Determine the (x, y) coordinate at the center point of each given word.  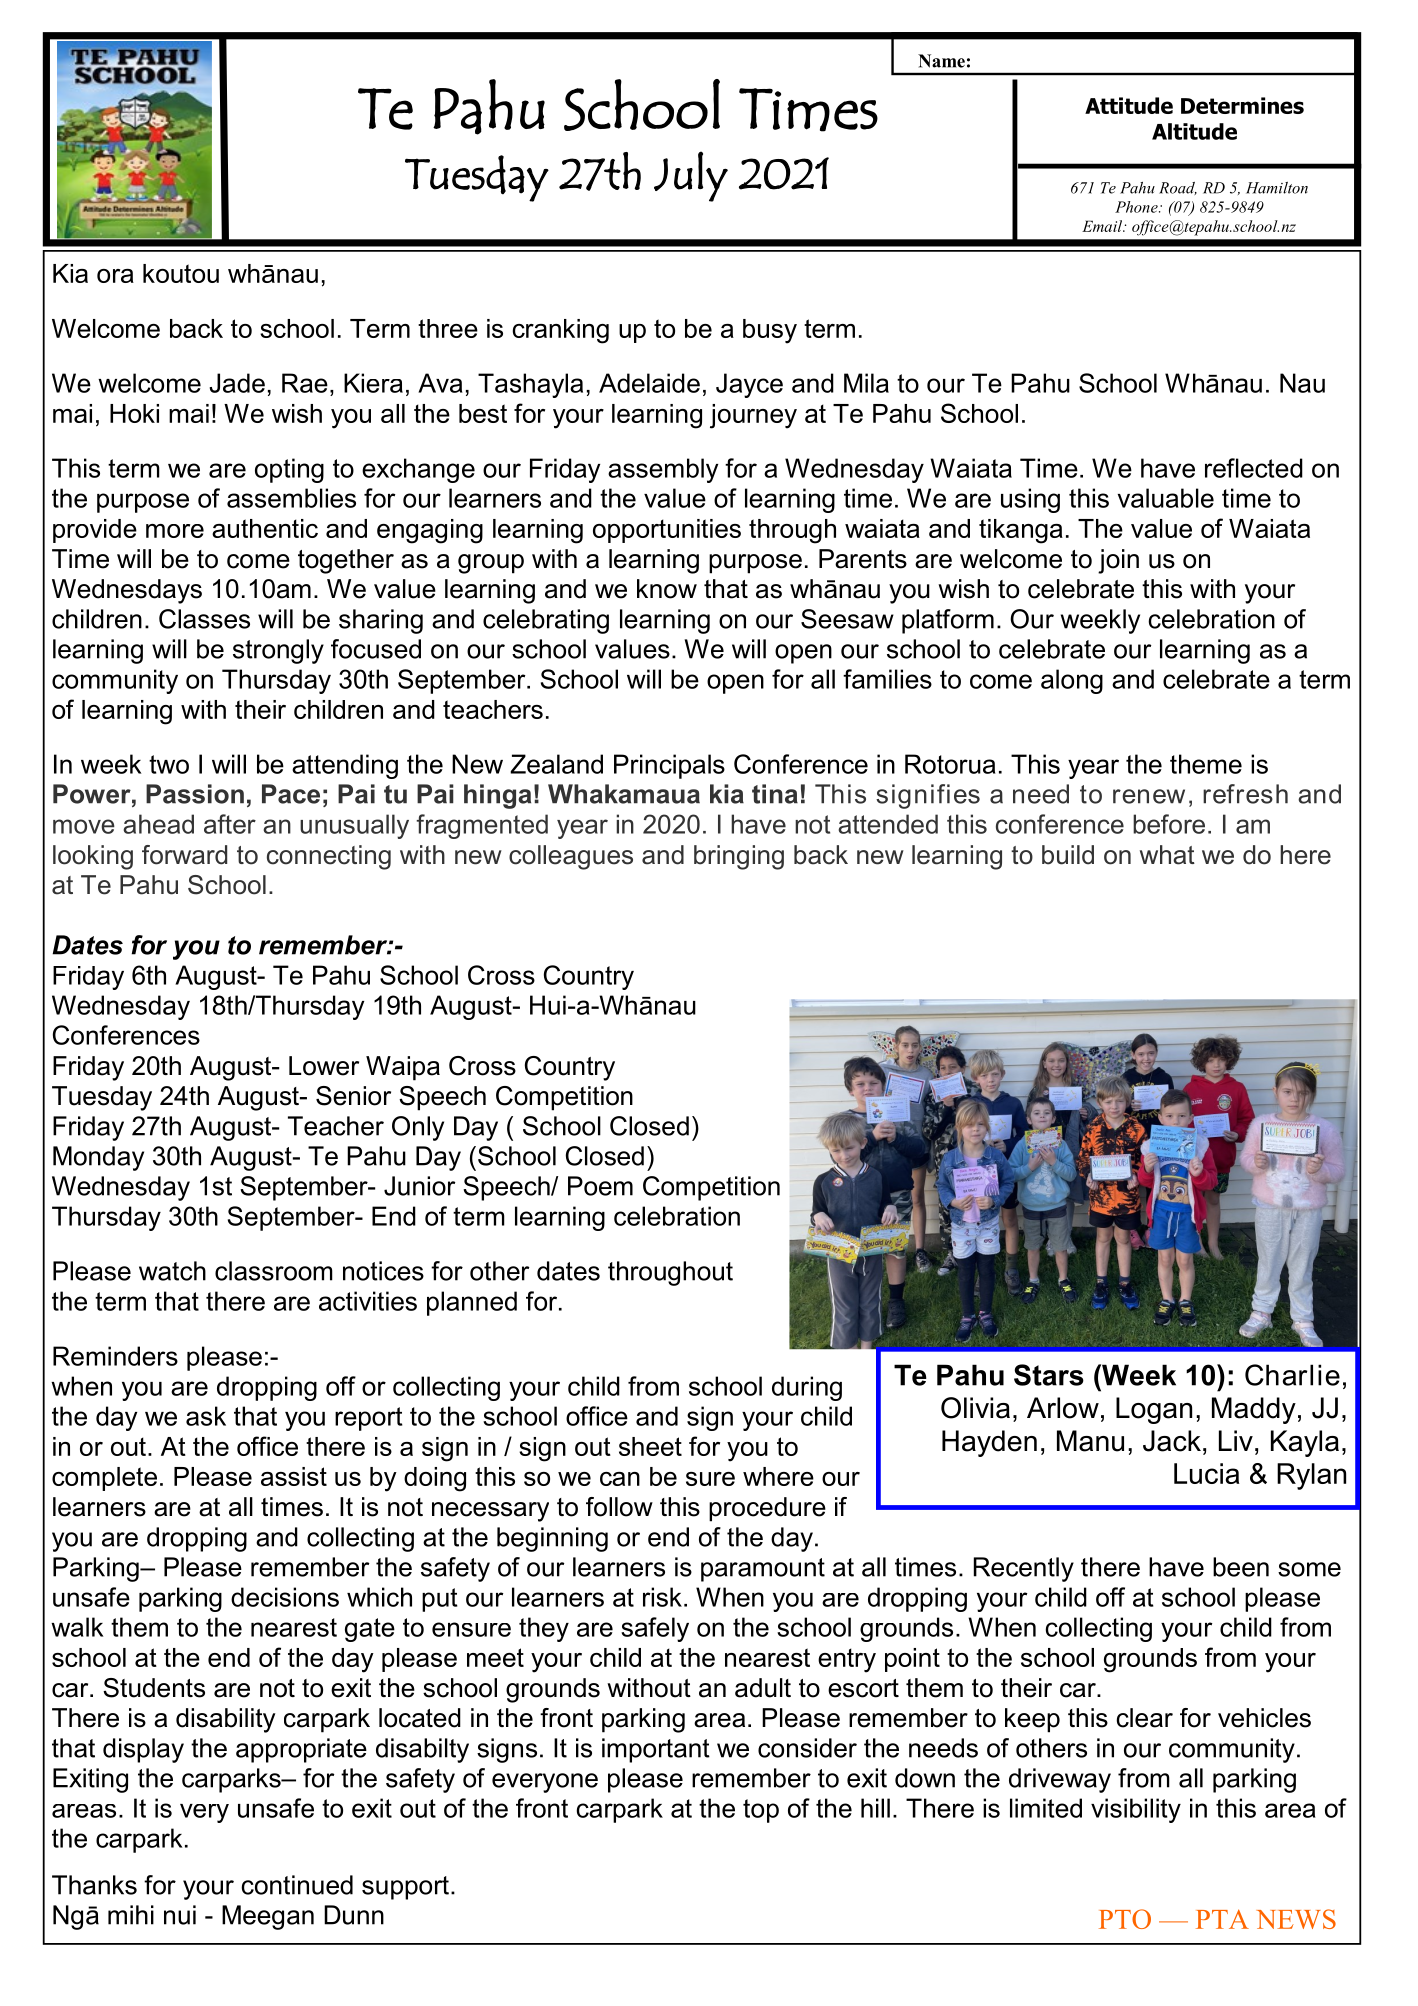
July (691, 176)
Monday (98, 1158)
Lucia (1207, 1473)
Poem (600, 1186)
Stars (1049, 1375)
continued (297, 1885)
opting (289, 470)
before (1169, 824)
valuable (1166, 498)
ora (115, 276)
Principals (669, 766)
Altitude (1194, 131)
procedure (767, 1509)
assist (294, 1476)
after (230, 824)
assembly (663, 470)
